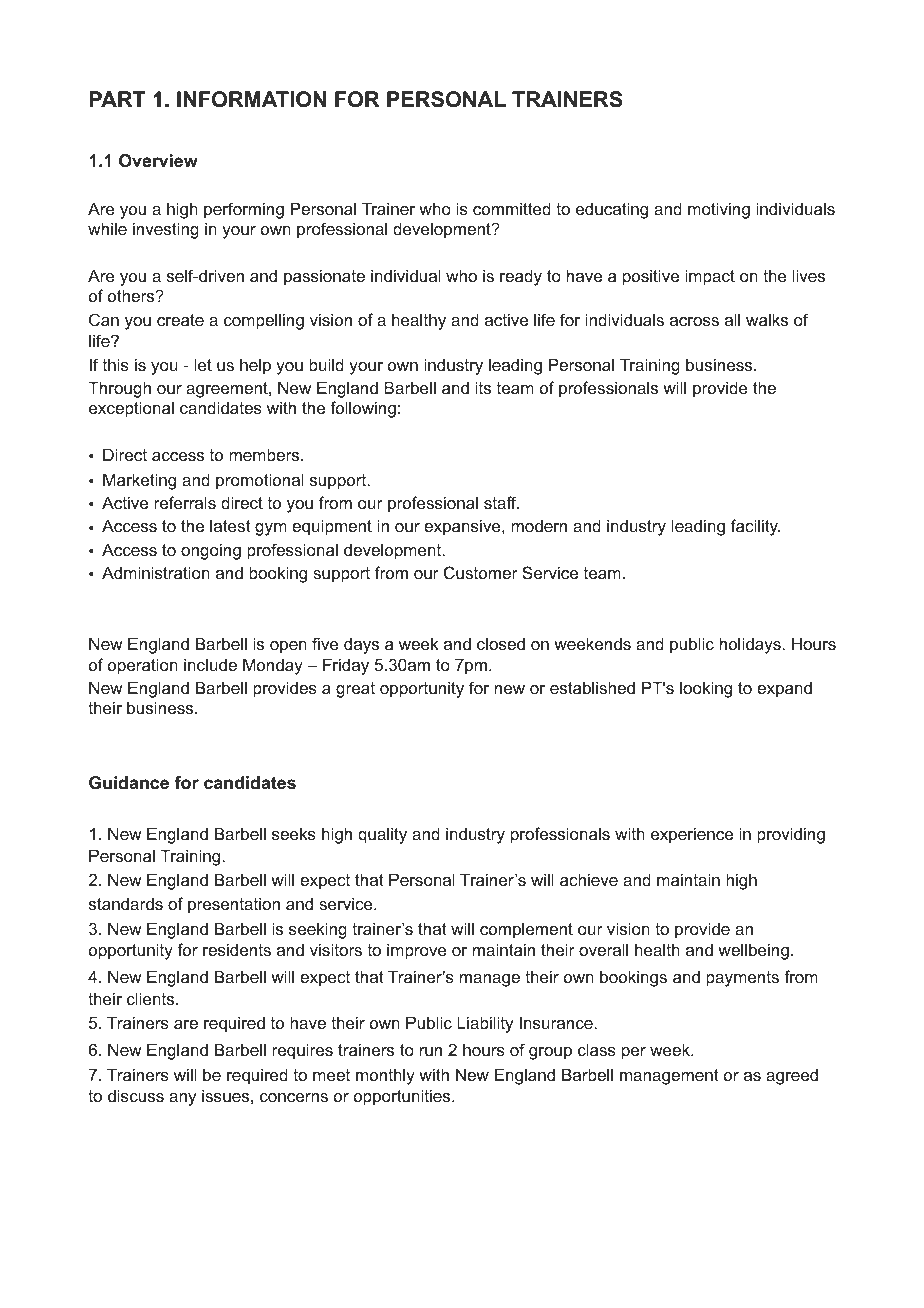 This screenshot has height=1308, width=924. I want to click on Guidance, so click(129, 783).
